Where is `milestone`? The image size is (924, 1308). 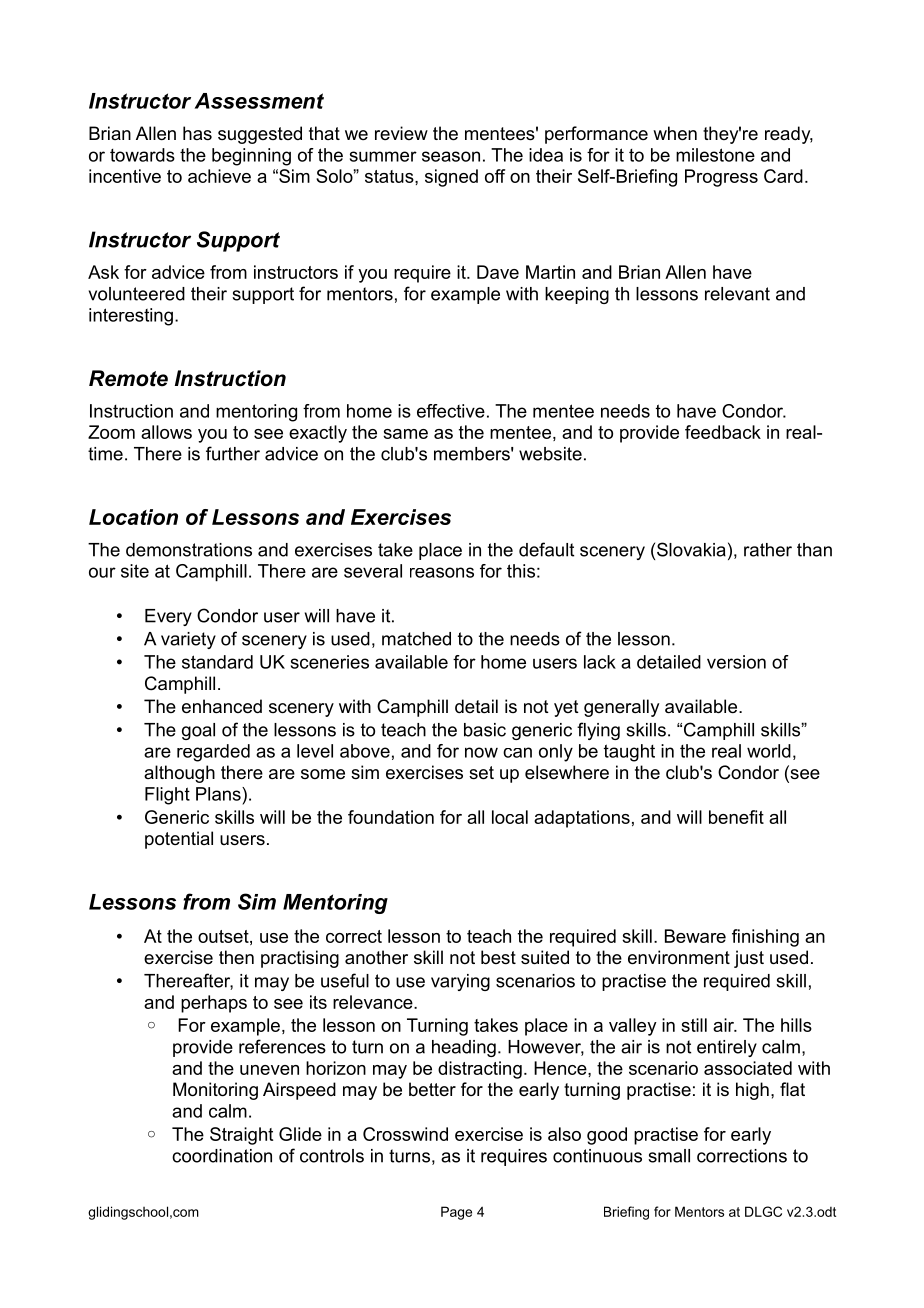 milestone is located at coordinates (715, 155).
